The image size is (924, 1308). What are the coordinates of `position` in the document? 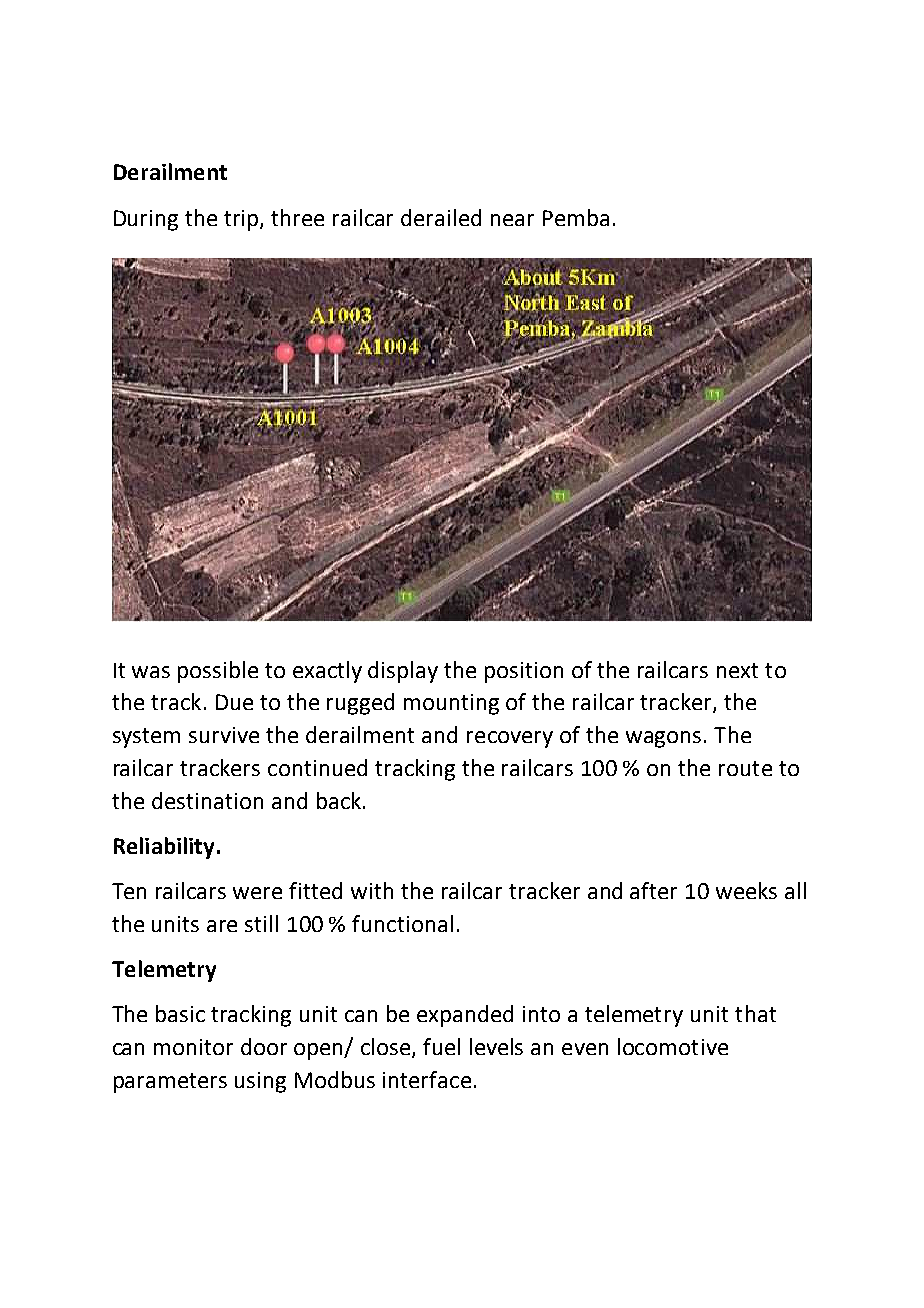 It's located at (524, 672).
